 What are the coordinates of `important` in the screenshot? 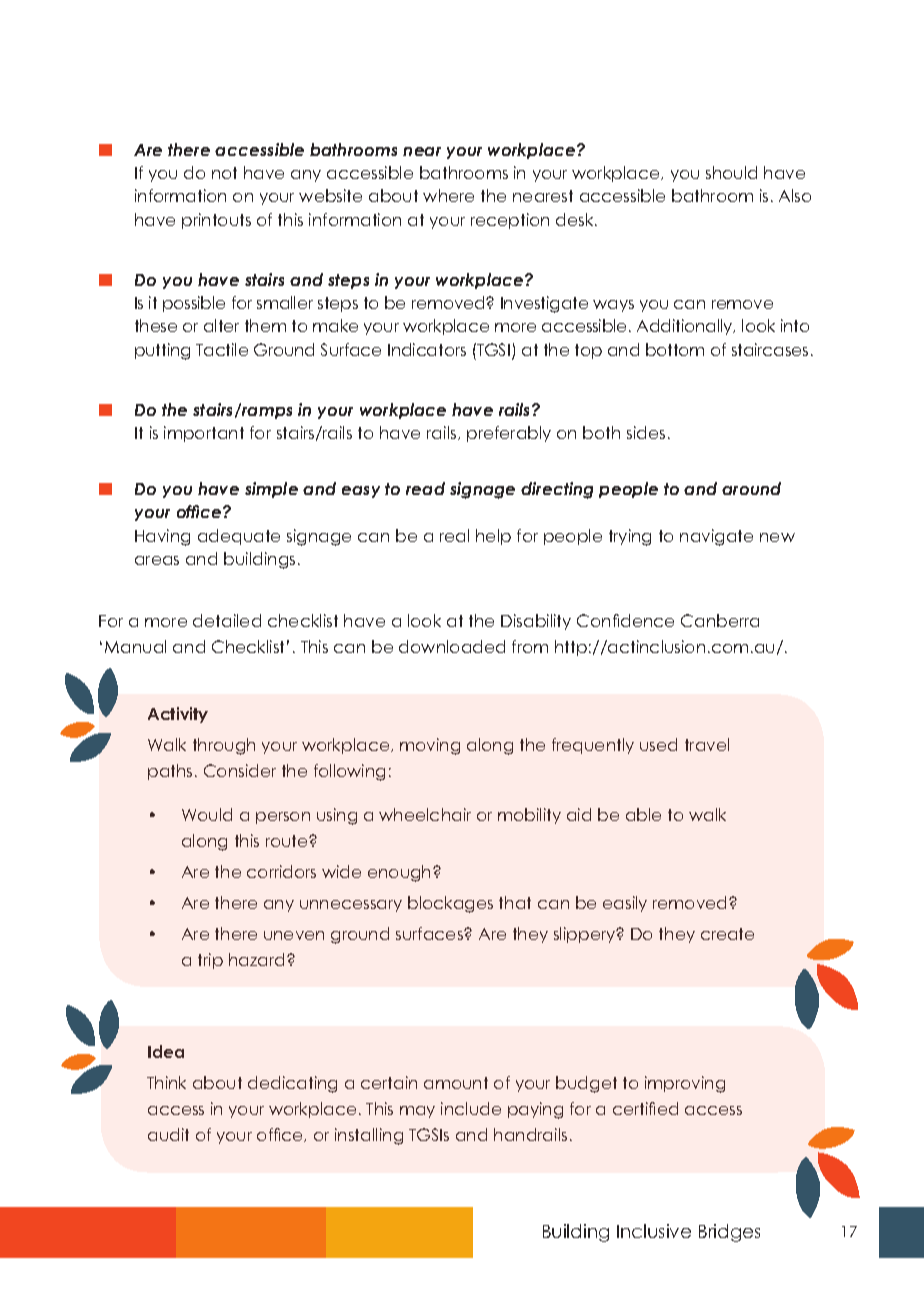 It's located at (204, 434).
